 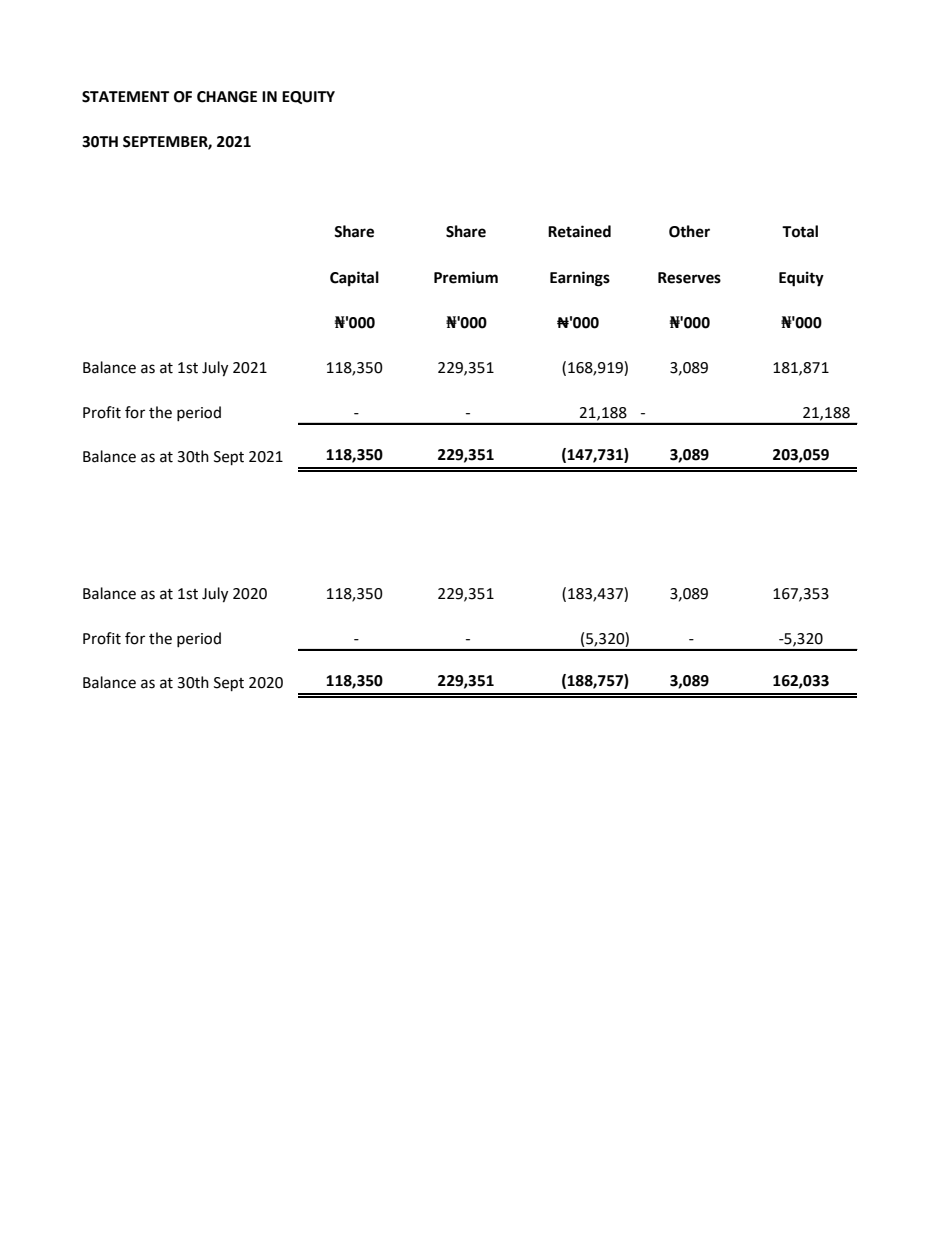 I want to click on Retained, so click(x=579, y=231).
